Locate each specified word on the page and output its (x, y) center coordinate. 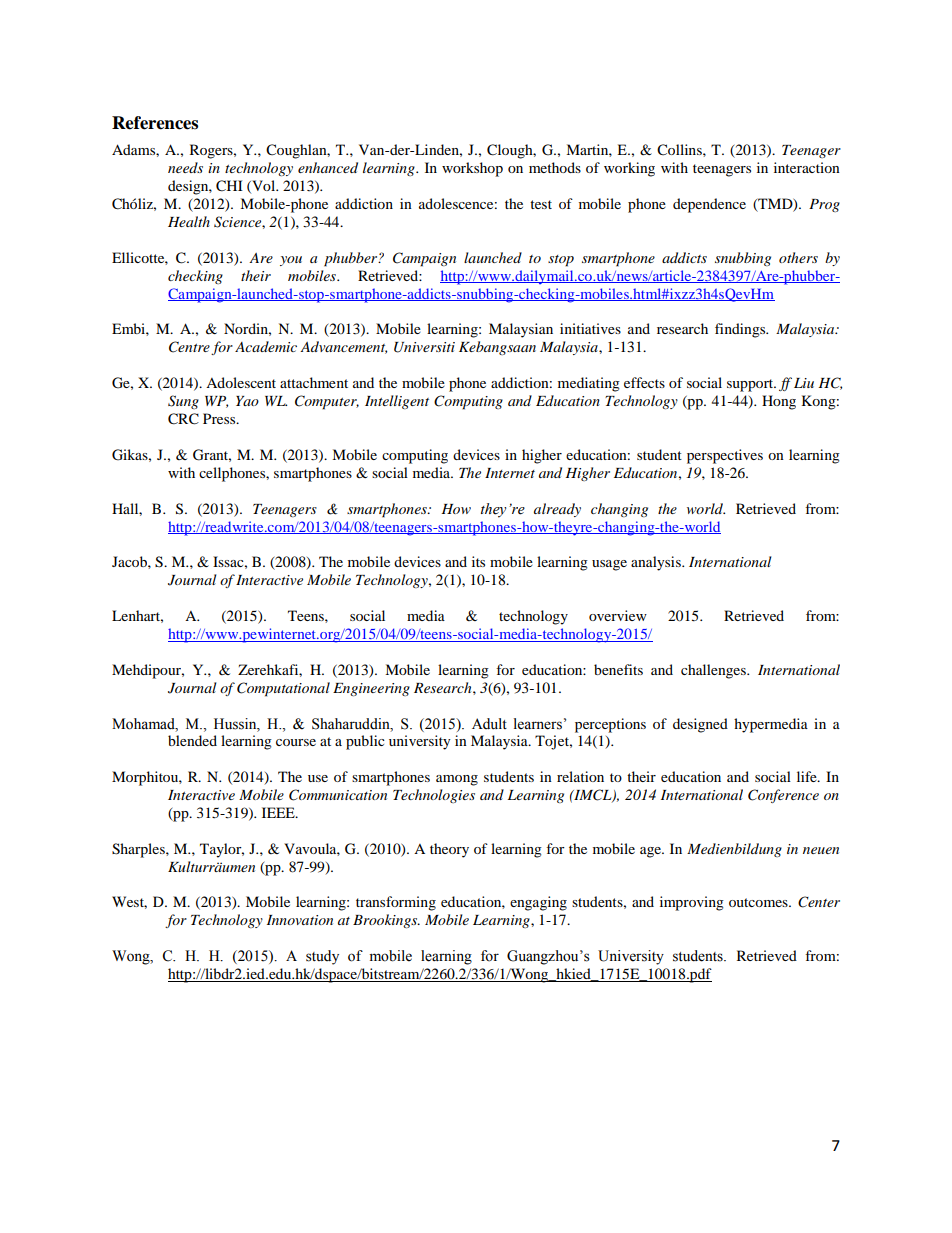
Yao (247, 401)
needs (185, 167)
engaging (538, 903)
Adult (489, 723)
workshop (472, 169)
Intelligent (397, 402)
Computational (283, 689)
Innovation (300, 920)
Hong (779, 402)
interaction (807, 167)
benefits (618, 669)
